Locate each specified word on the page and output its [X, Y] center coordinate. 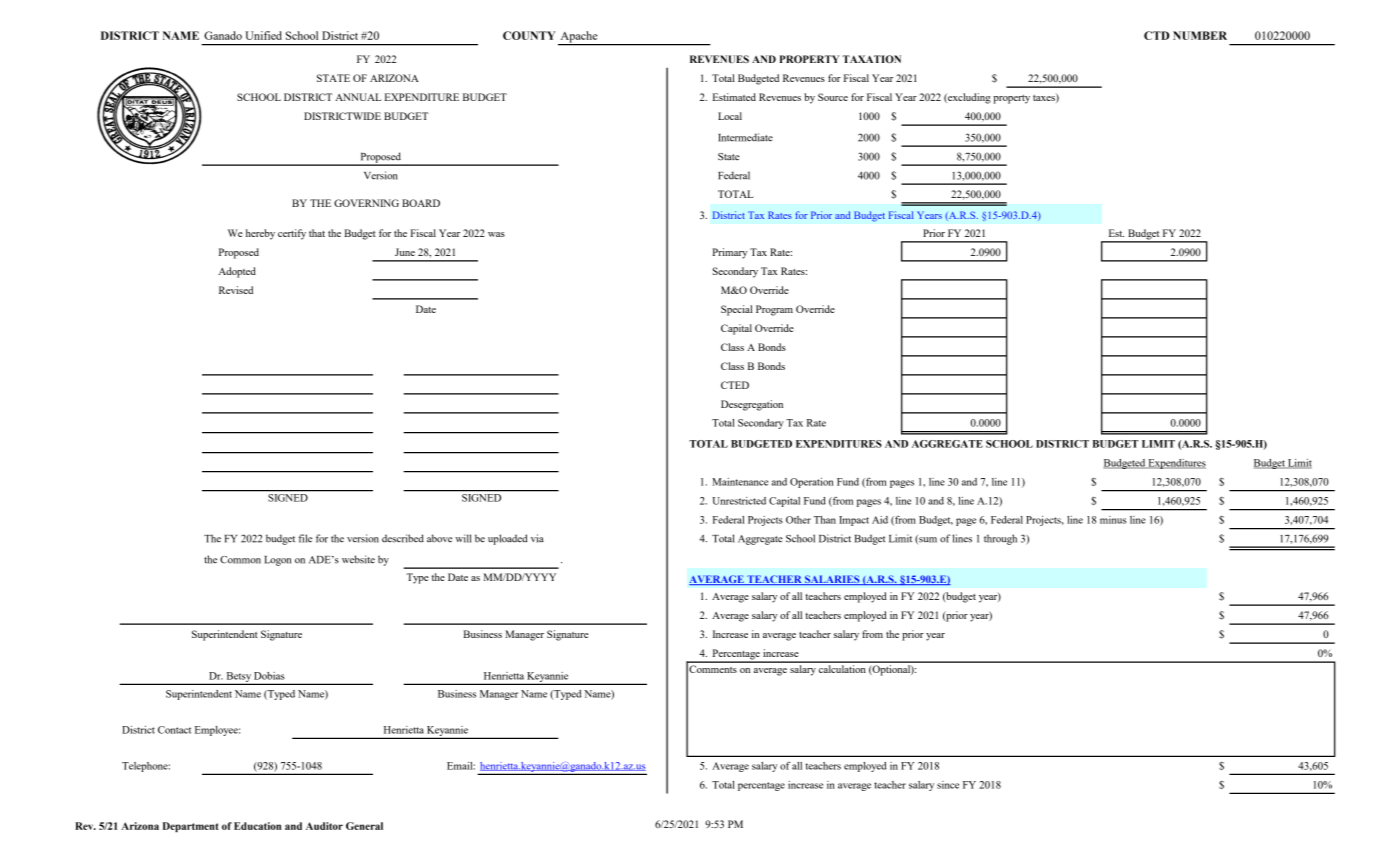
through [1000, 539]
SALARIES [832, 580]
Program [774, 310]
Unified [263, 35]
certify [292, 234]
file [305, 538]
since [948, 785]
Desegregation [752, 405]
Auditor [324, 826]
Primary [730, 253]
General [364, 826]
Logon [277, 561]
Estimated [734, 97]
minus [1113, 520]
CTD [1156, 35]
